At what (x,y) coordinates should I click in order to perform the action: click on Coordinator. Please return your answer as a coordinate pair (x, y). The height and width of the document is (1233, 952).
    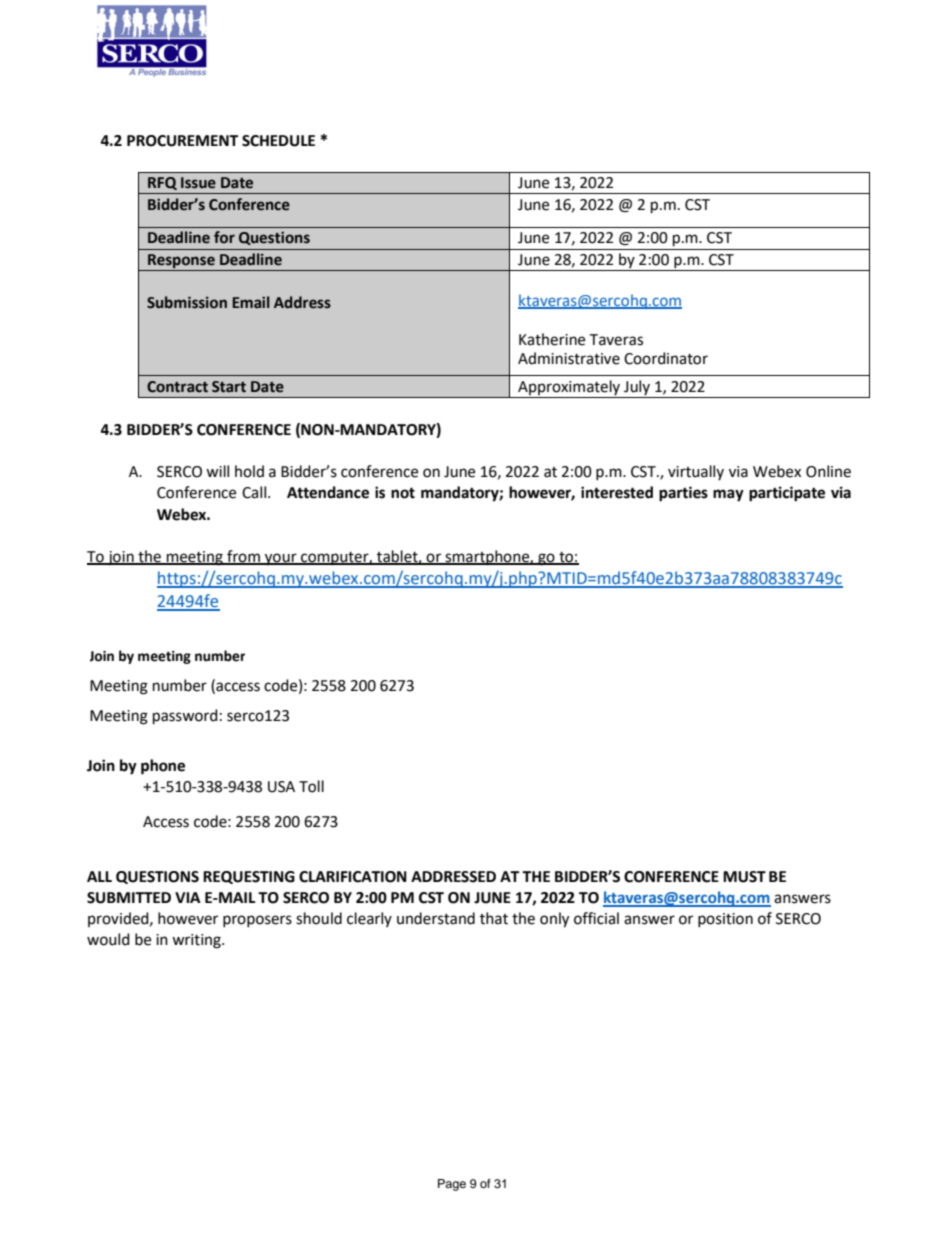
    Looking at the image, I should click on (666, 358).
